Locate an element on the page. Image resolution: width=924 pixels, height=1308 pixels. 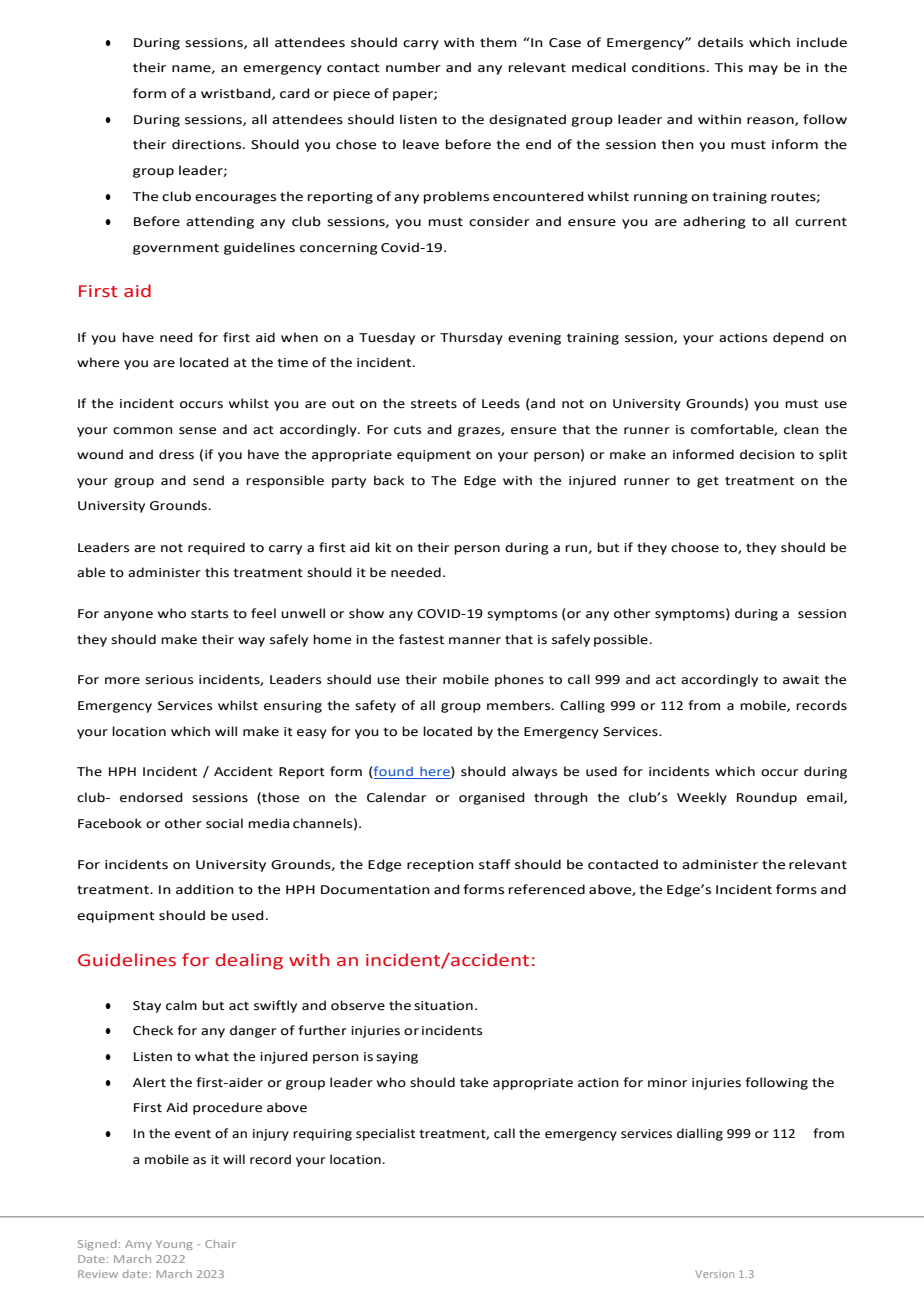
await is located at coordinates (801, 680).
